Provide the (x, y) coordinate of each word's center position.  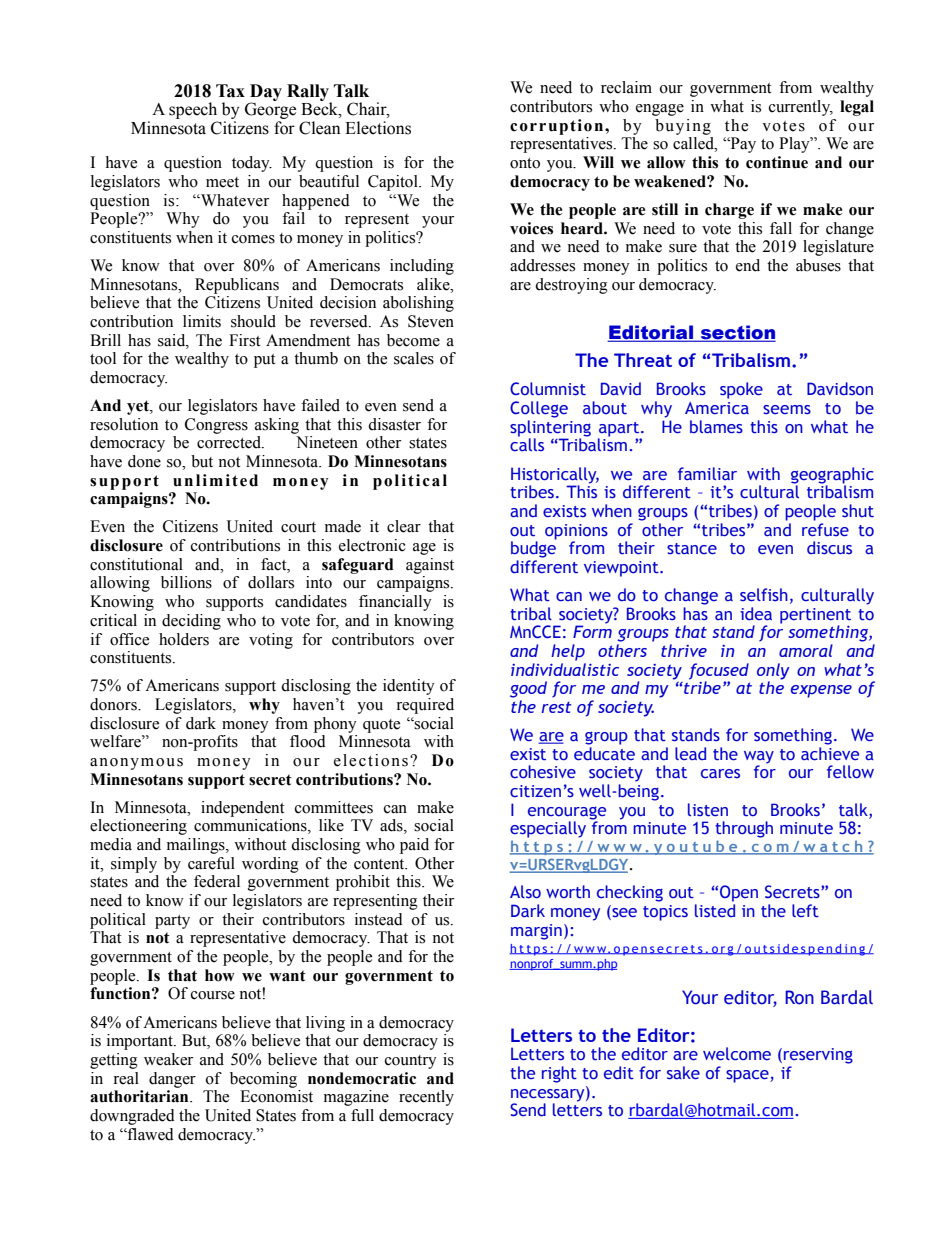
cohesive (543, 772)
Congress (216, 426)
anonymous (136, 764)
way (759, 758)
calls (527, 444)
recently (426, 1098)
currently (801, 108)
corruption (558, 127)
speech (193, 110)
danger (172, 1080)
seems (787, 410)
